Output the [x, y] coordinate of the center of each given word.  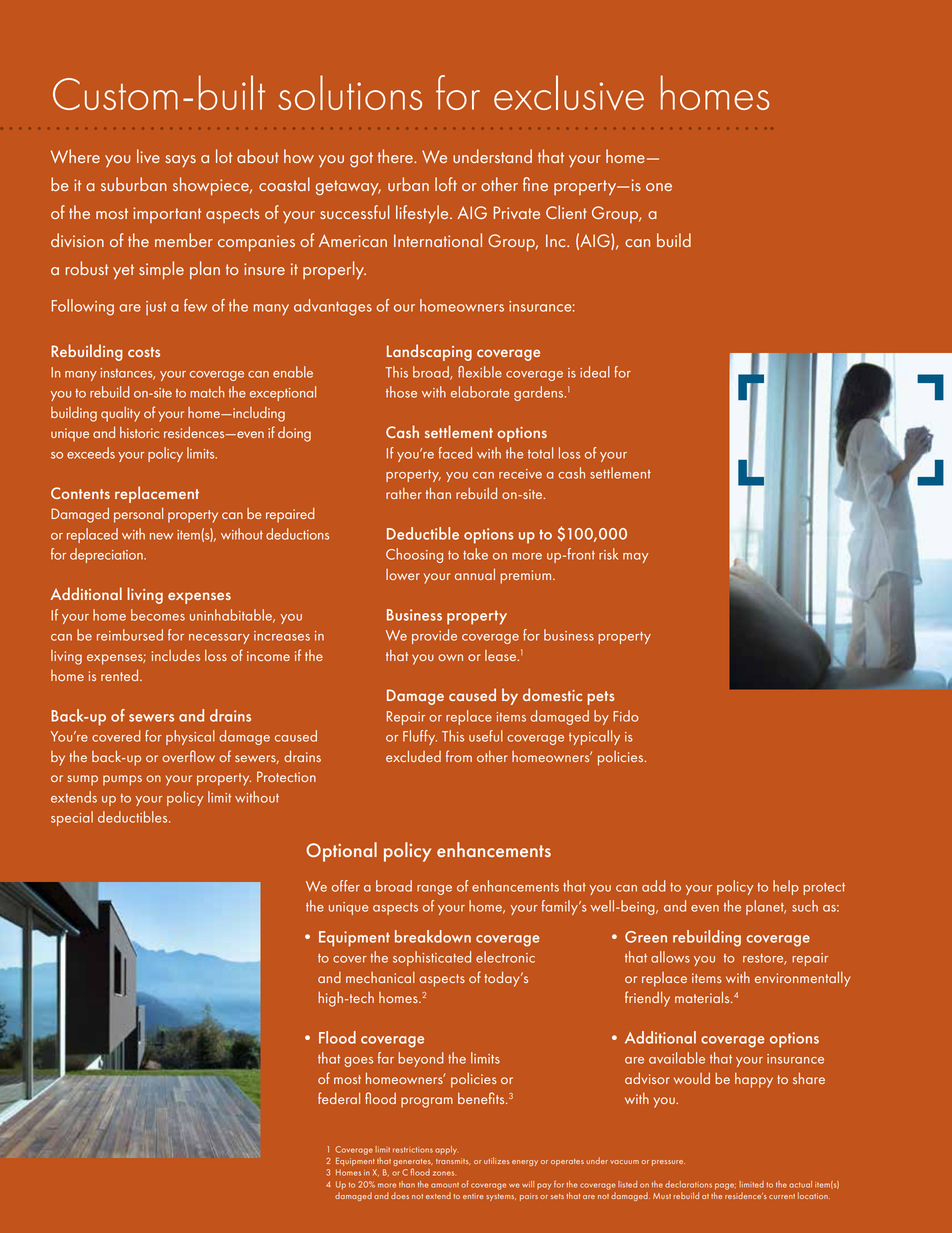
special [72, 818]
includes [176, 655]
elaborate [480, 392]
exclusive [569, 92]
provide [434, 636]
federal [339, 1098]
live [148, 156]
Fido [626, 716]
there [396, 156]
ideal [595, 372]
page [725, 1186]
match [207, 392]
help [786, 887]
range [434, 890]
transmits [453, 1161]
